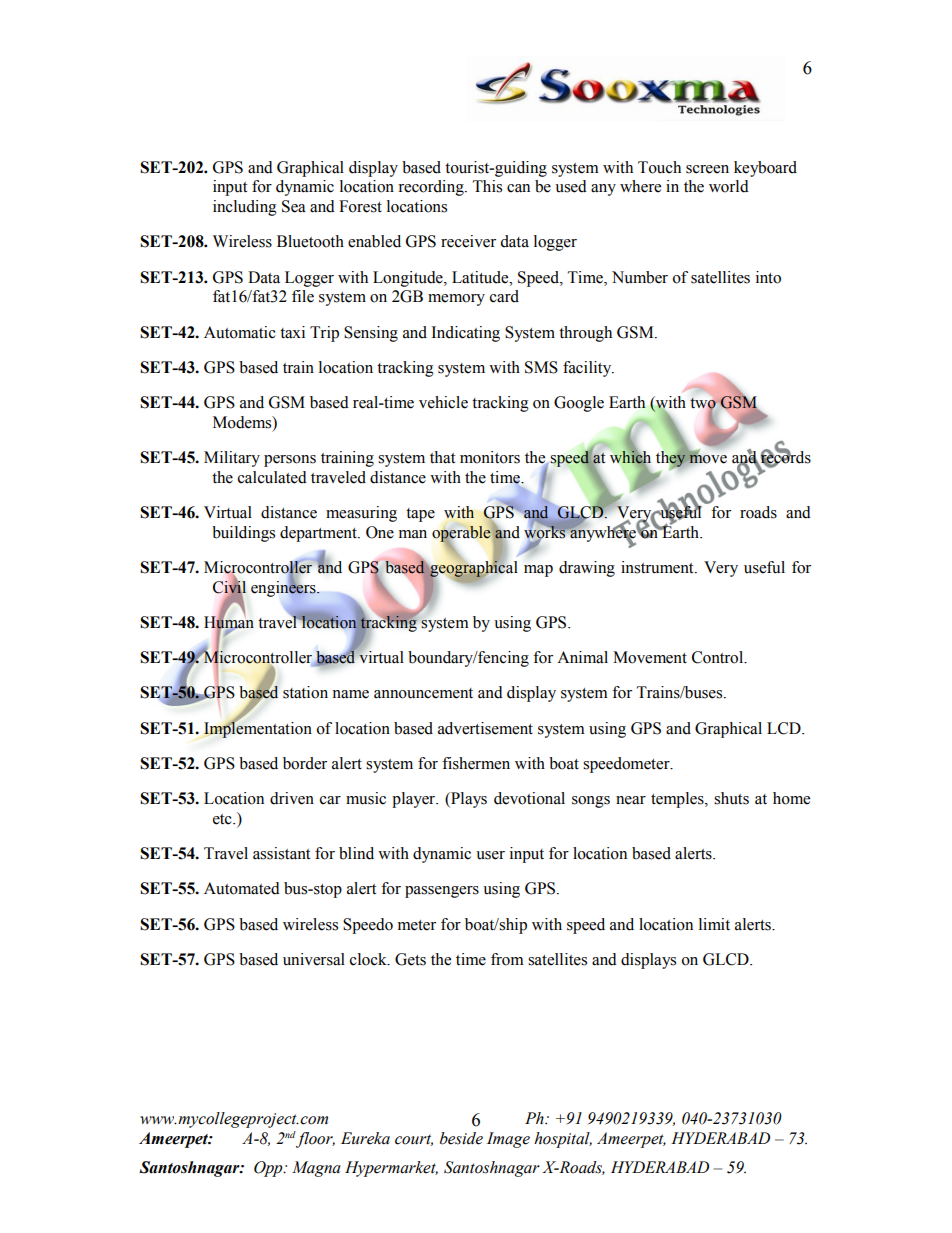 Image resolution: width=952 pixels, height=1233 pixels. I want to click on Opp, so click(269, 1169).
